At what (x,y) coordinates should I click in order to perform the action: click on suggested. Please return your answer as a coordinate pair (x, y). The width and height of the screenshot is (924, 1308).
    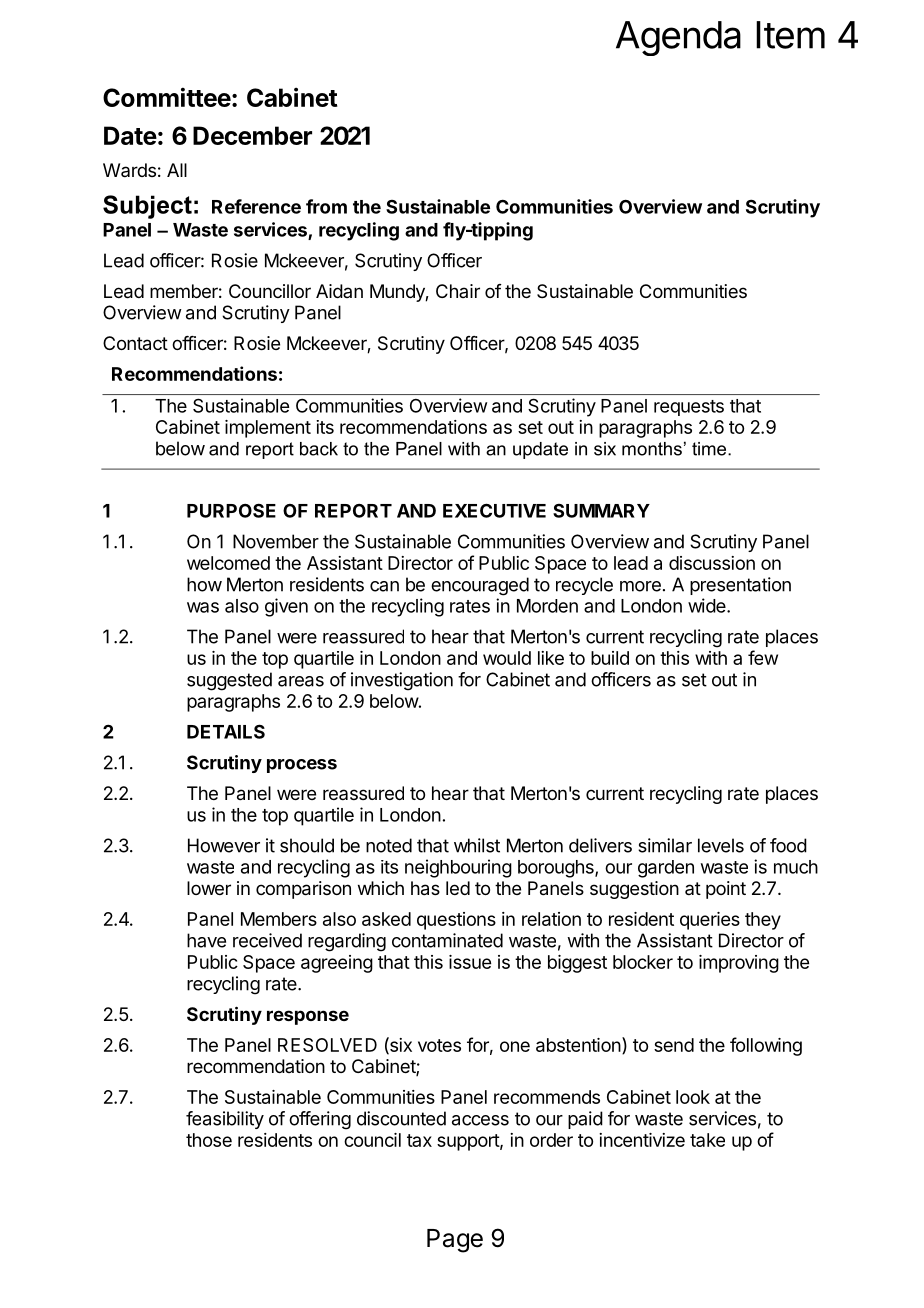
    Looking at the image, I should click on (229, 681).
